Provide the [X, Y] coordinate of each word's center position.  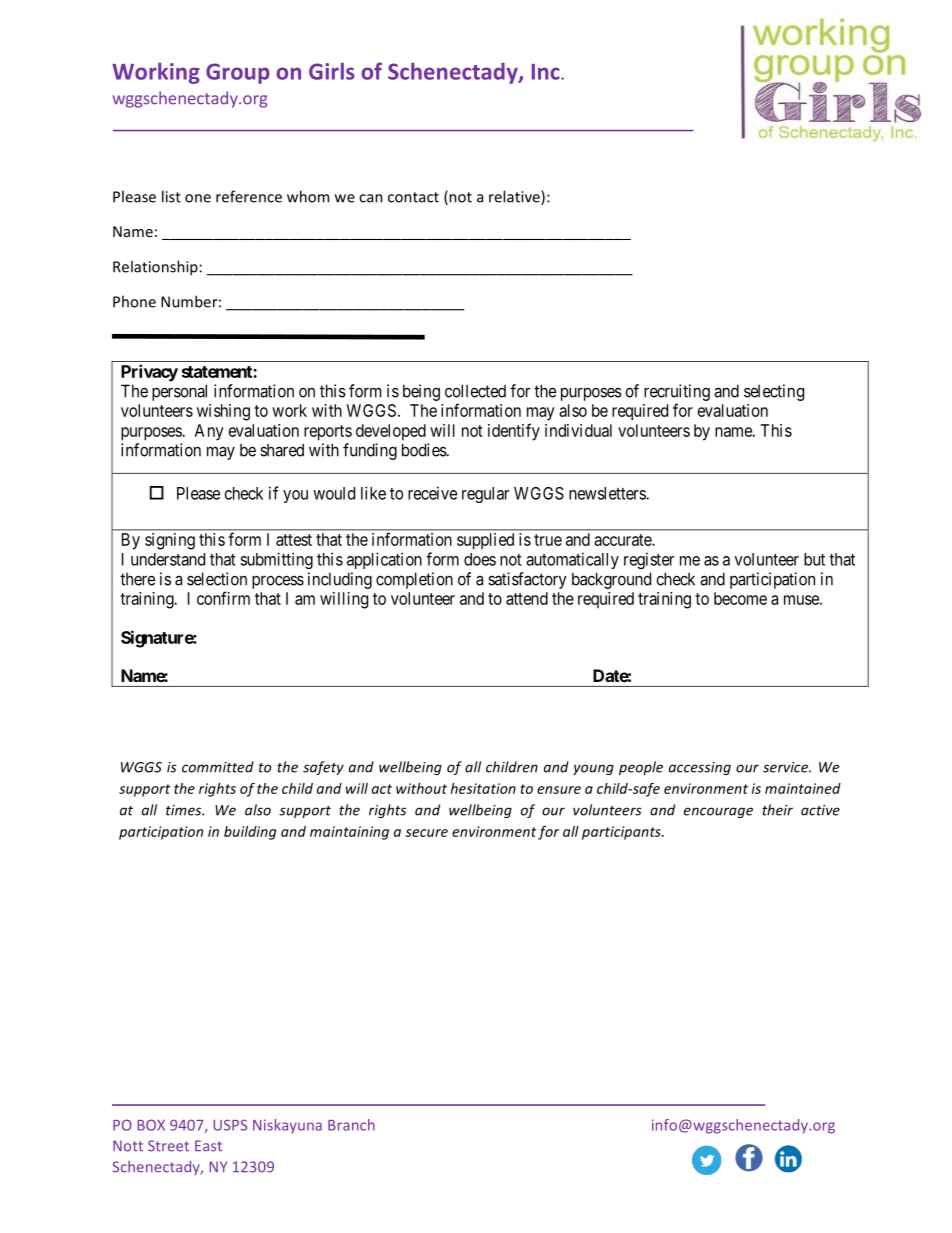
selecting [774, 392]
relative [515, 197]
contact [413, 197]
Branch [351, 1125]
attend [527, 598]
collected [475, 391]
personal [179, 392]
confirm [223, 598]
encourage [718, 812]
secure [426, 833]
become [740, 598]
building [250, 833]
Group [238, 73]
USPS [230, 1125]
